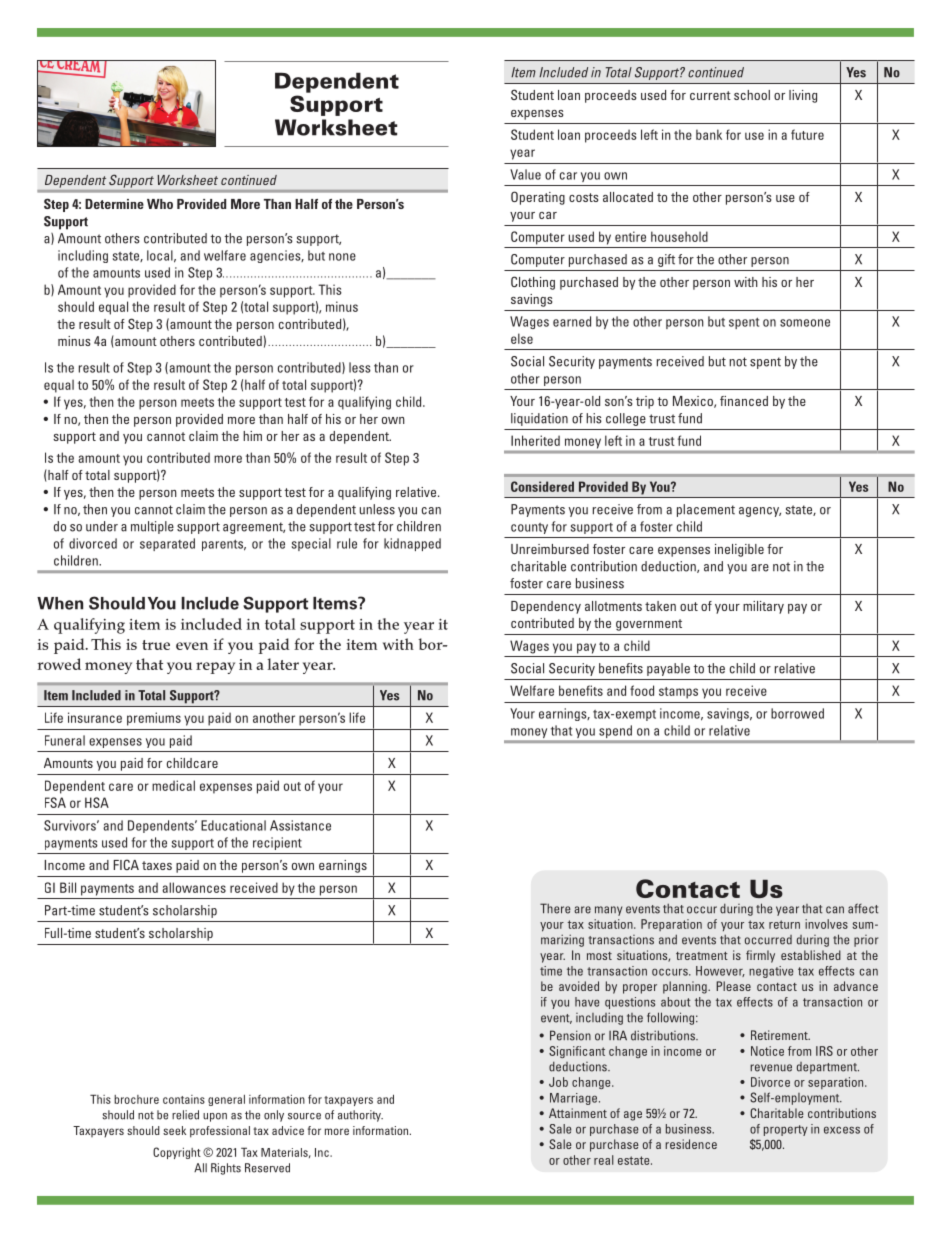  Describe the element at coordinates (360, 1116) in the screenshot. I see `authority` at that location.
